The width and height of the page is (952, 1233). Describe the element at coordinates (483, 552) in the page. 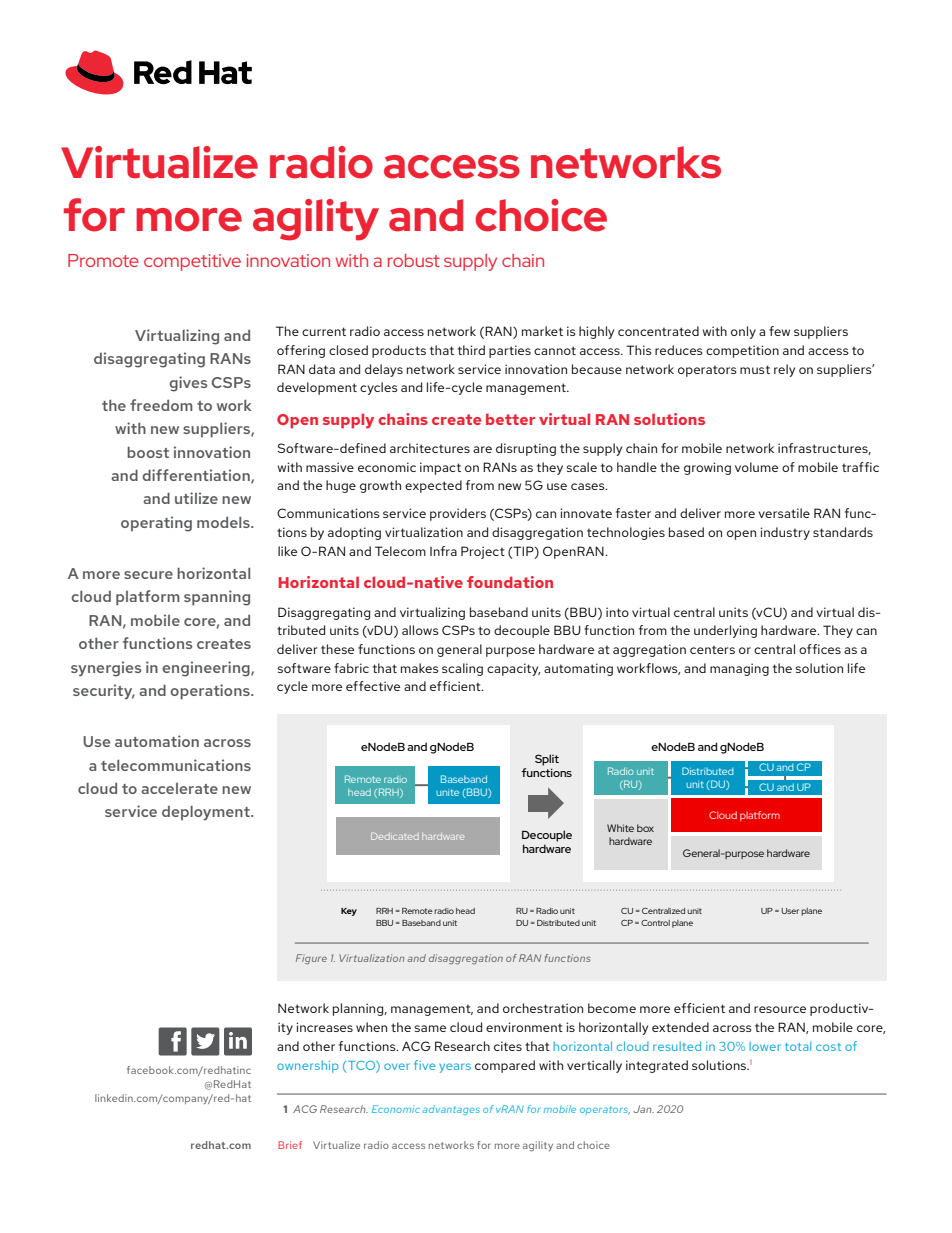

I see `Project` at that location.
